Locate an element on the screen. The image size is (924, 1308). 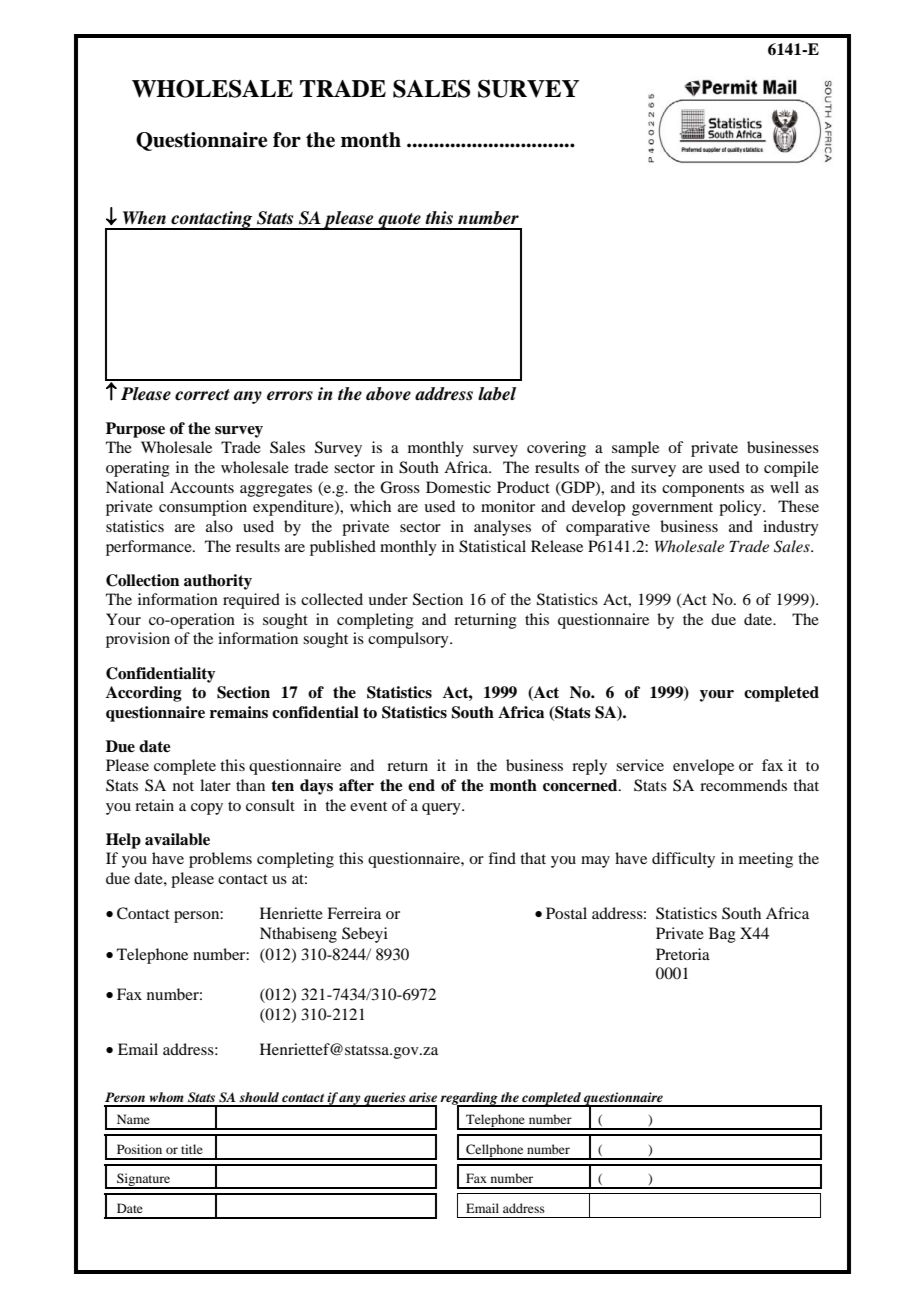
sample is located at coordinates (635, 449).
